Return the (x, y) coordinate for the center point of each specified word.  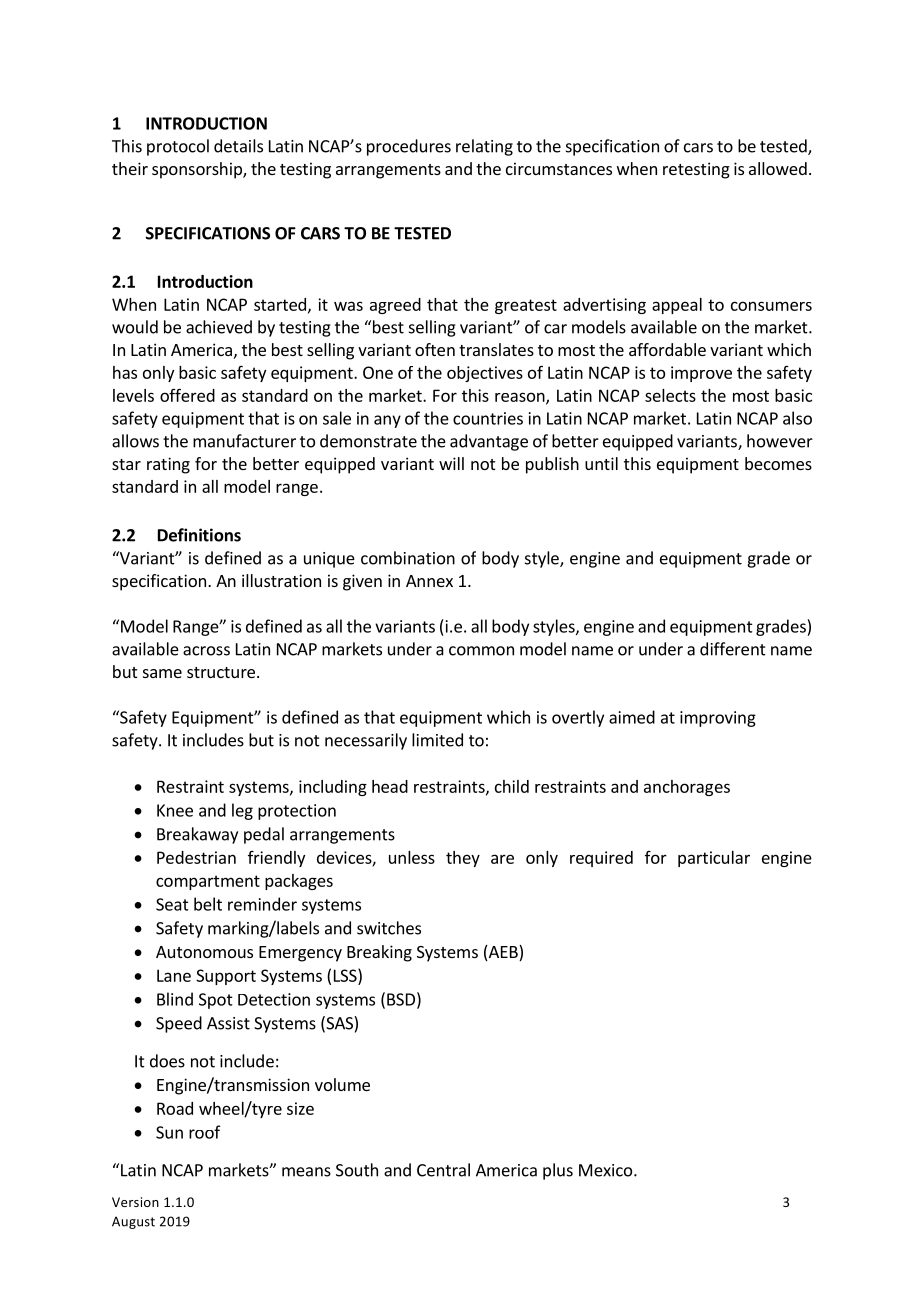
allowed (778, 168)
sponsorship (198, 170)
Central (443, 1170)
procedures (409, 147)
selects (670, 395)
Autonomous (204, 952)
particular (714, 859)
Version (135, 1202)
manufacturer (244, 441)
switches (389, 928)
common (481, 651)
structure (221, 672)
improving (718, 719)
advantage (489, 442)
